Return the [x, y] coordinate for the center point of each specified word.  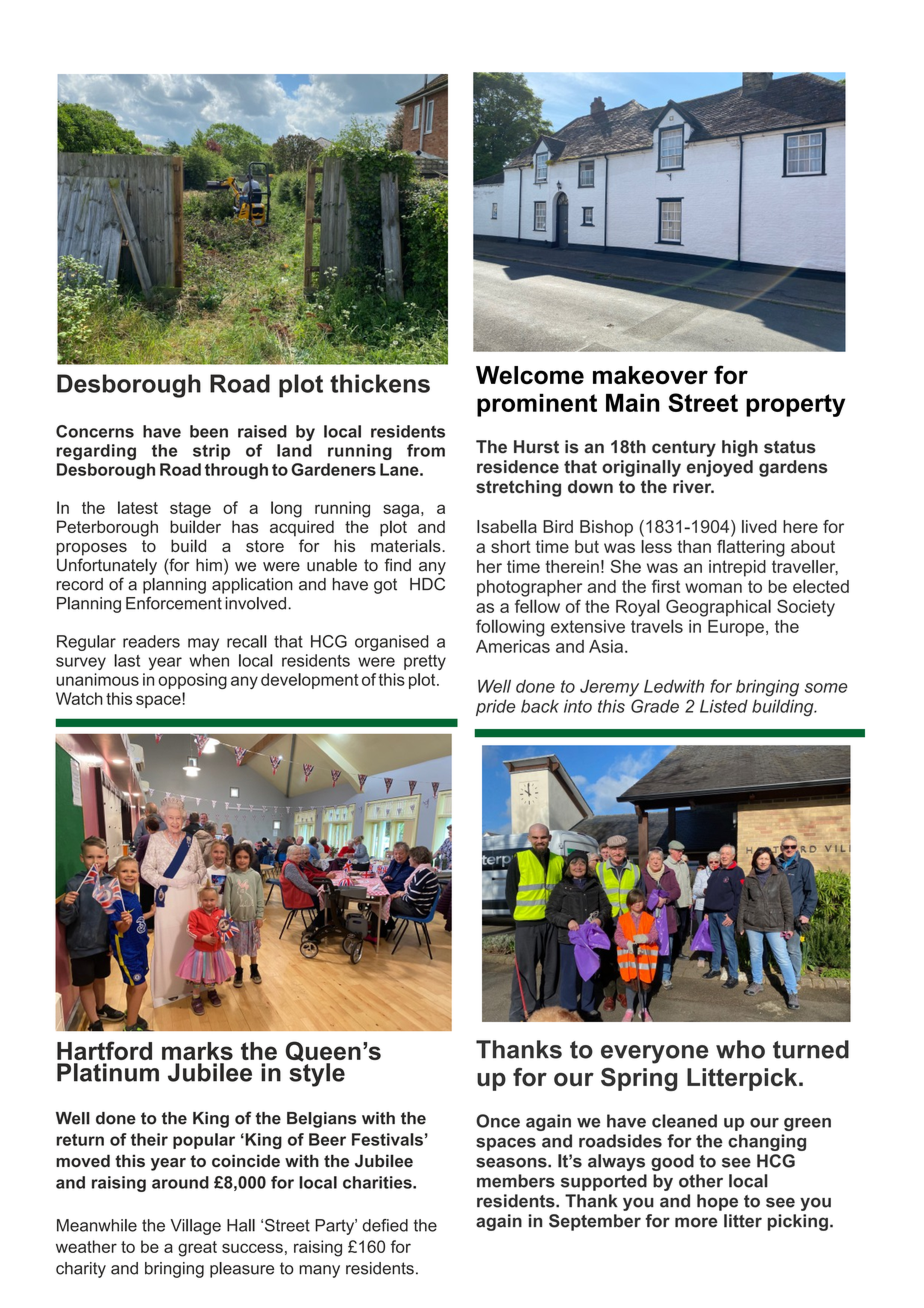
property [795, 405]
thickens [380, 383]
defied [385, 1225]
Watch [79, 698]
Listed [724, 706]
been [209, 431]
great [197, 1249]
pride [495, 707]
